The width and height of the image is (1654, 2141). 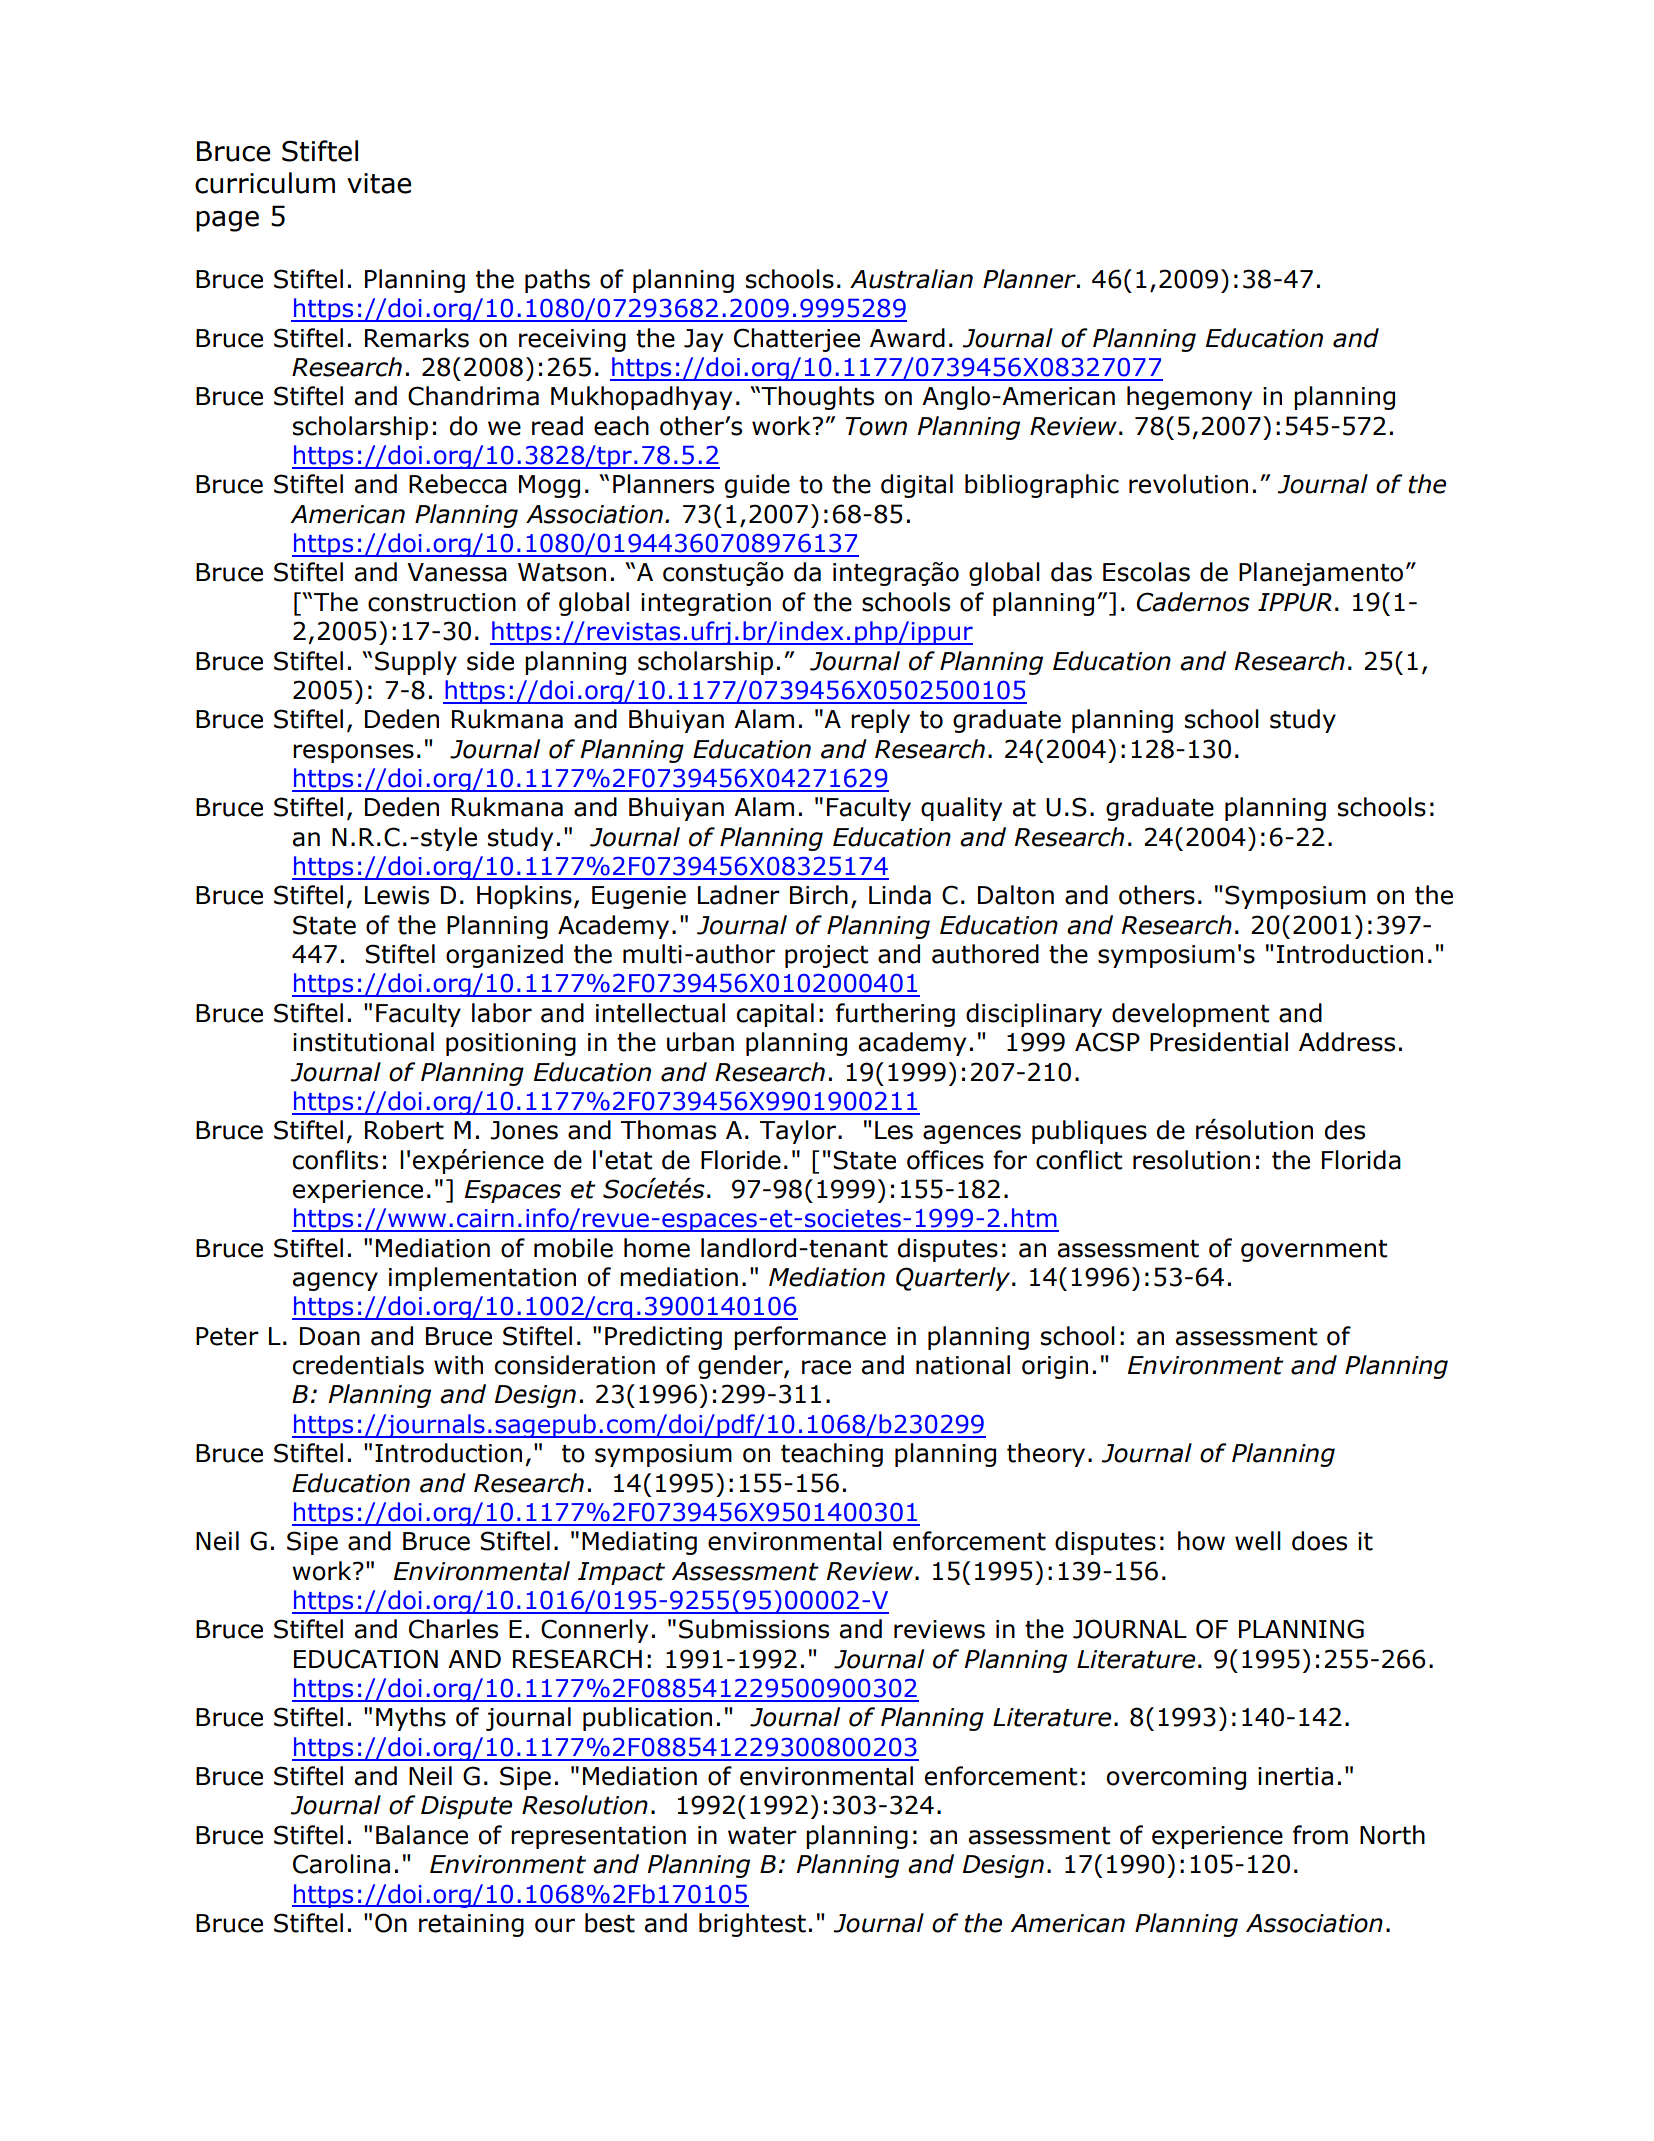 What do you see at coordinates (911, 279) in the image?
I see `Australian` at bounding box center [911, 279].
